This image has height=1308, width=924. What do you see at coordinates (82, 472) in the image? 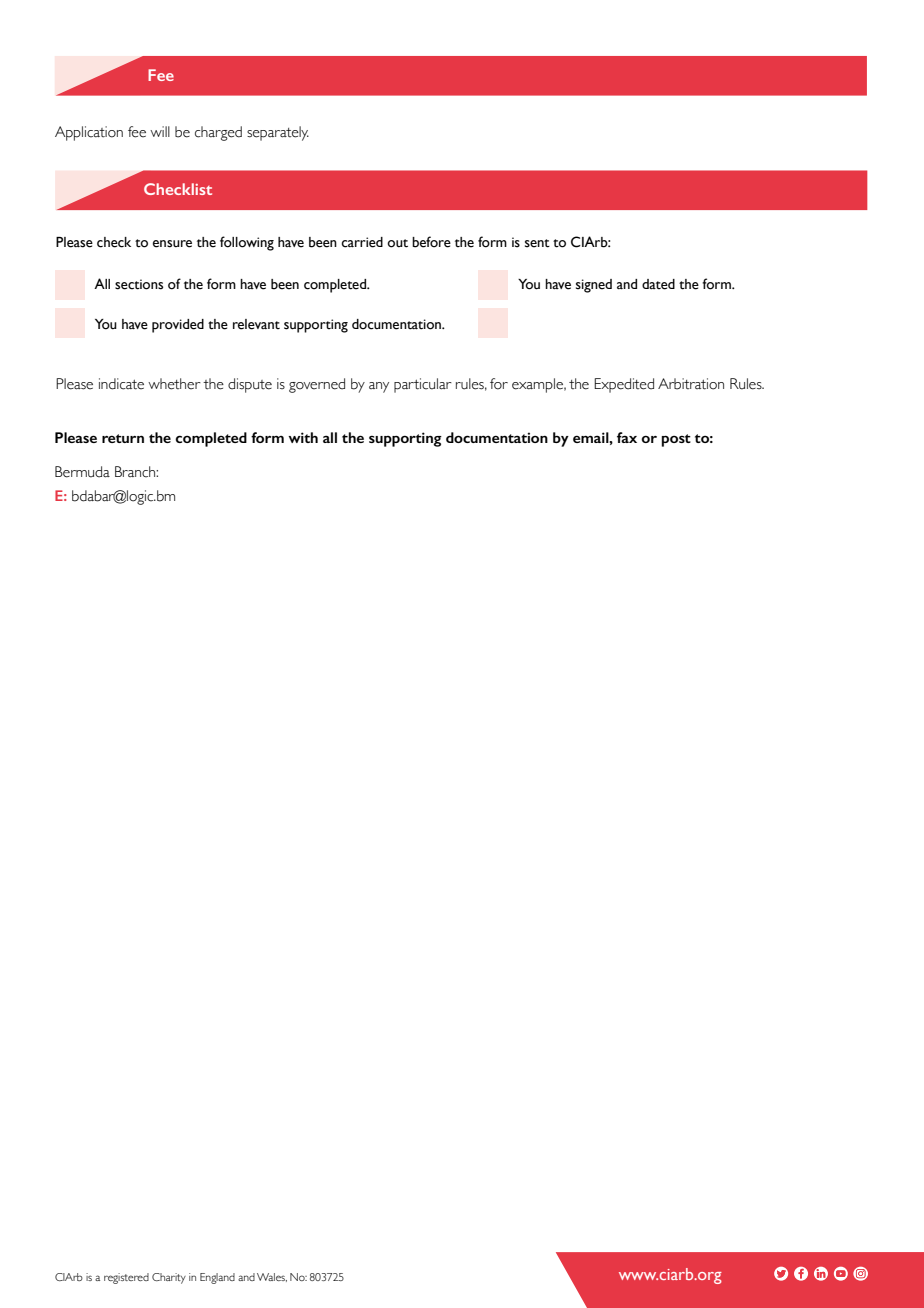
I see `Bermuda` at bounding box center [82, 472].
